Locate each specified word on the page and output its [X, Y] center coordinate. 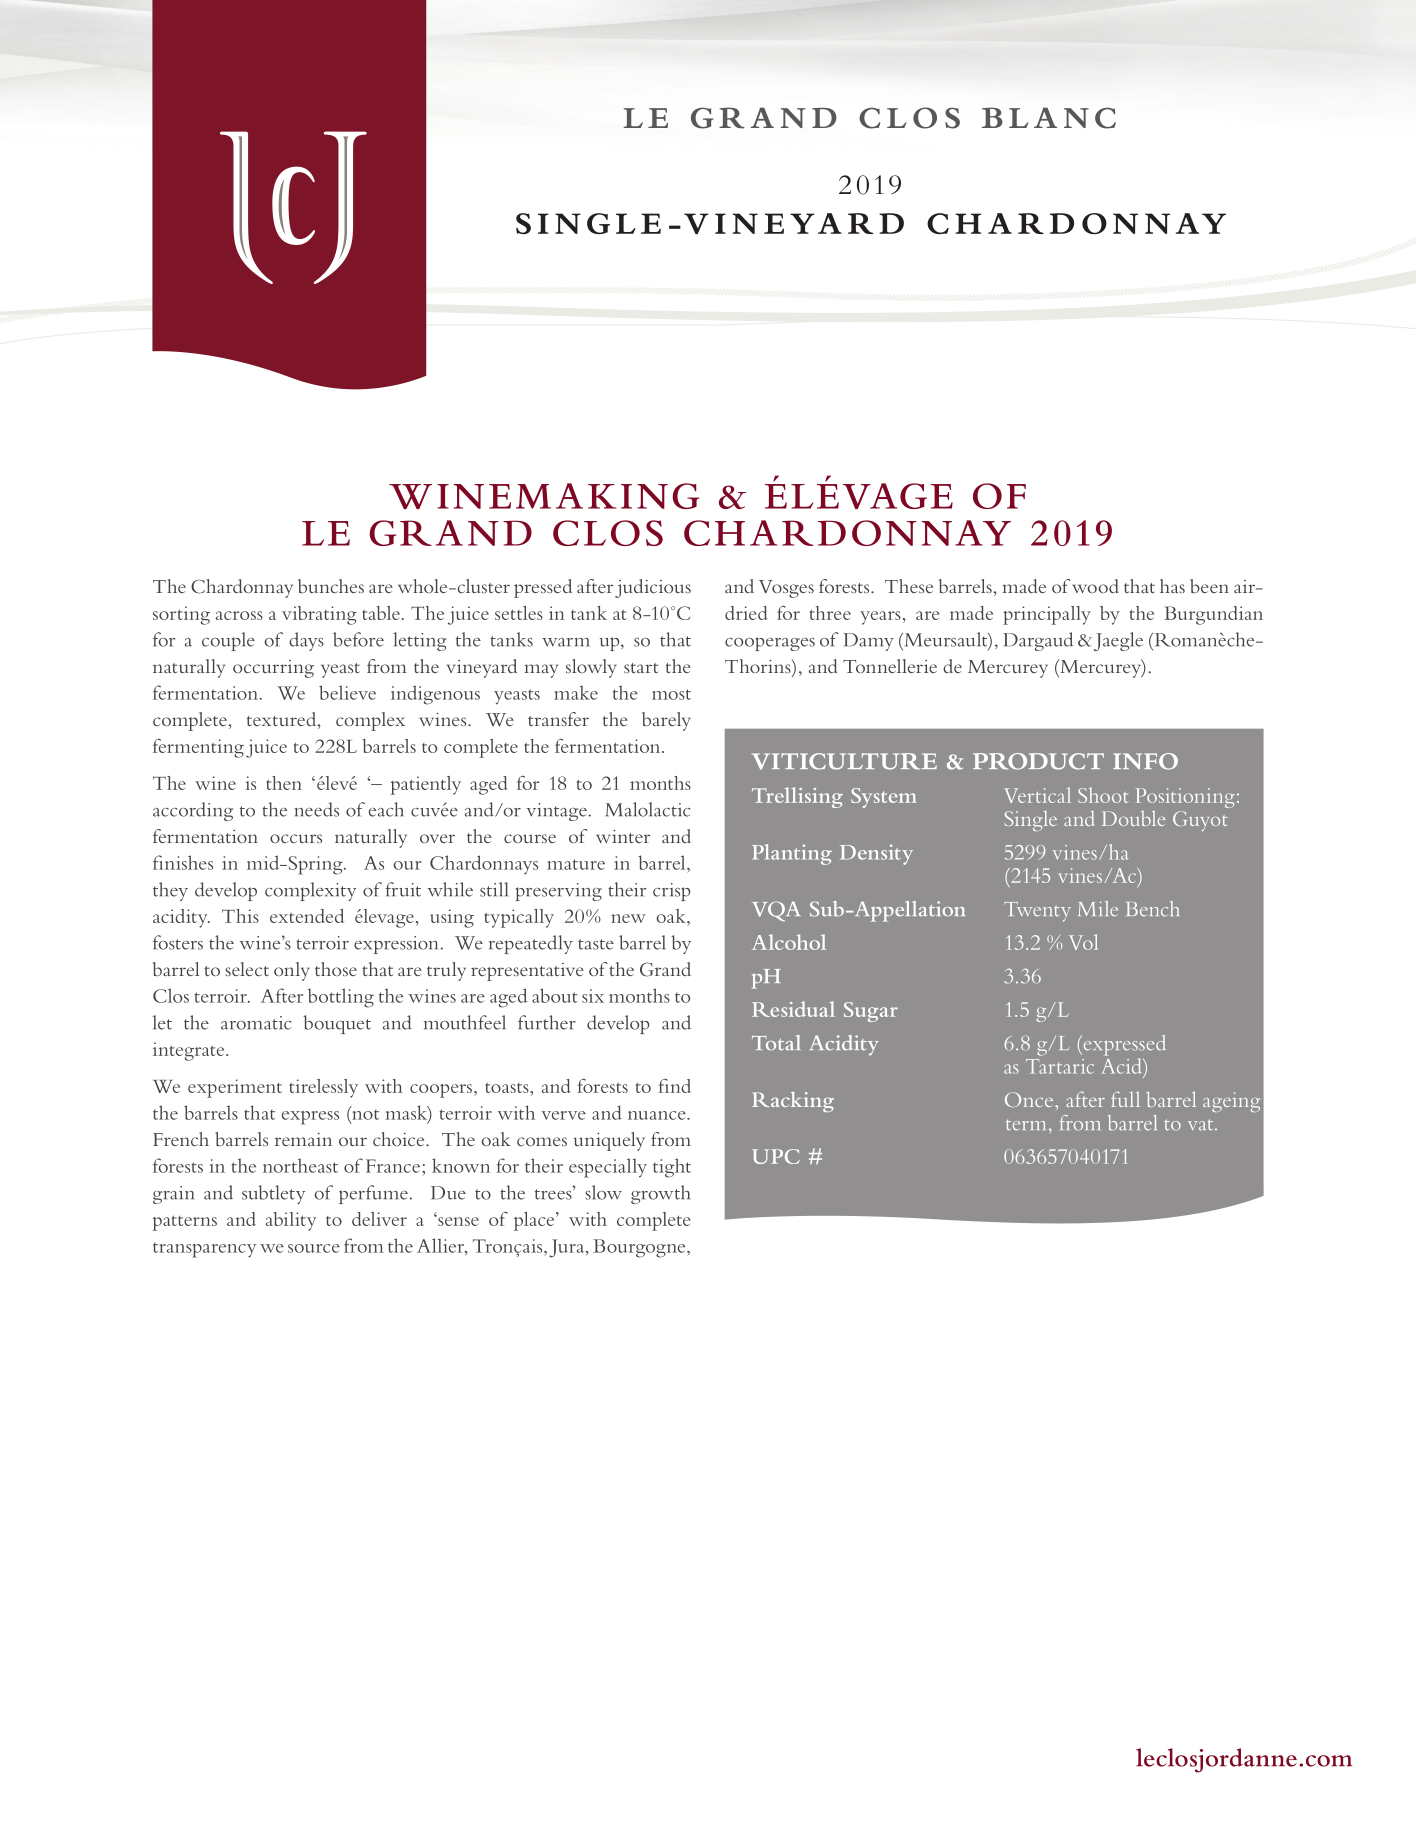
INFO [1145, 761]
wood [1095, 586]
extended [307, 916]
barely [666, 721]
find [675, 1086]
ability [291, 1221]
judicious [653, 588]
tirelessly [323, 1088]
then [284, 783]
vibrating [319, 615]
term [1028, 1125]
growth [660, 1194]
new [628, 918]
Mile [1098, 909]
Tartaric [1060, 1066]
